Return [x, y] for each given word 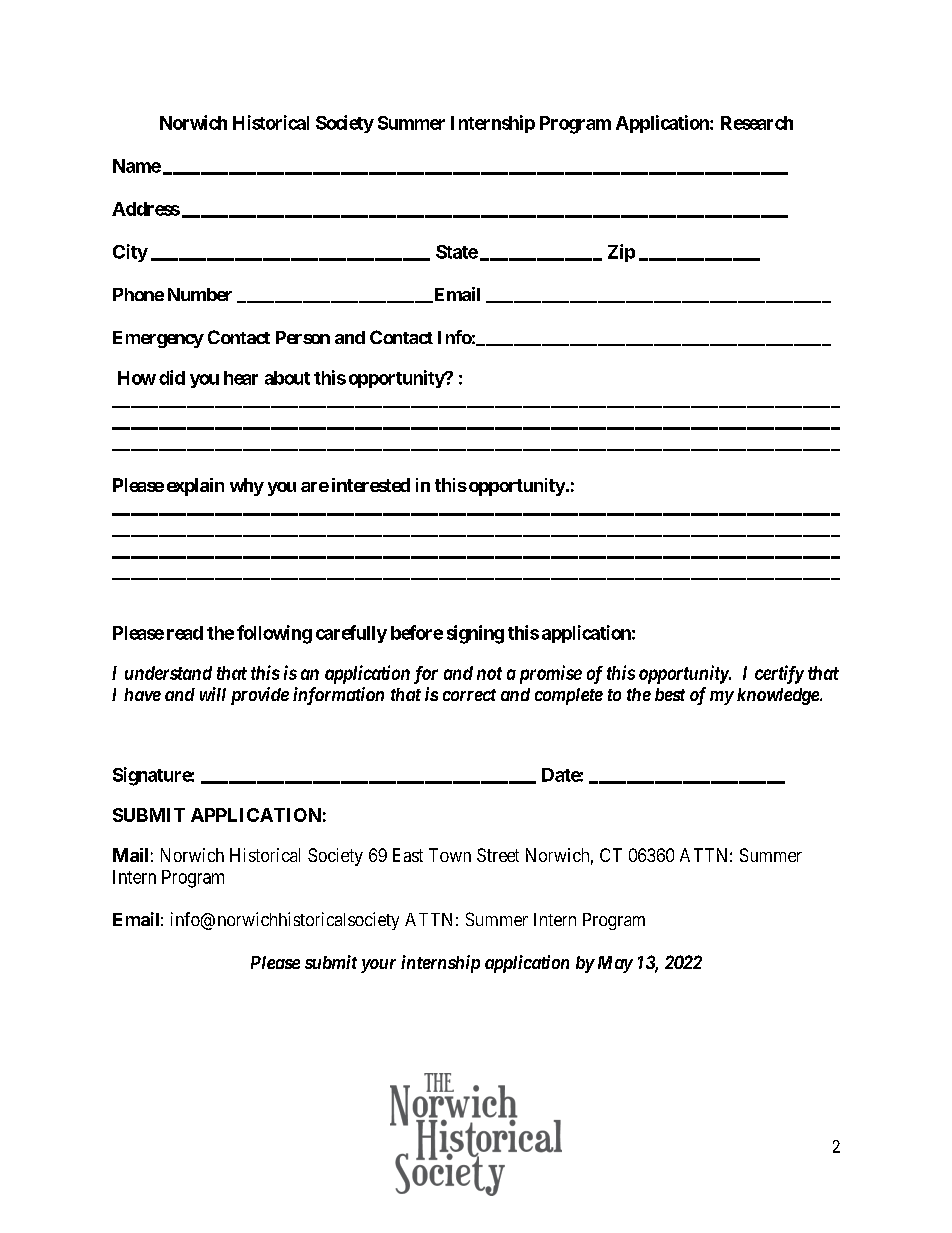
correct [469, 695]
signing [475, 634]
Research [757, 123]
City [130, 253]
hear [241, 378]
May [615, 964]
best [670, 694]
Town [450, 855]
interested [371, 485]
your [378, 966]
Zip [621, 253]
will [213, 694]
